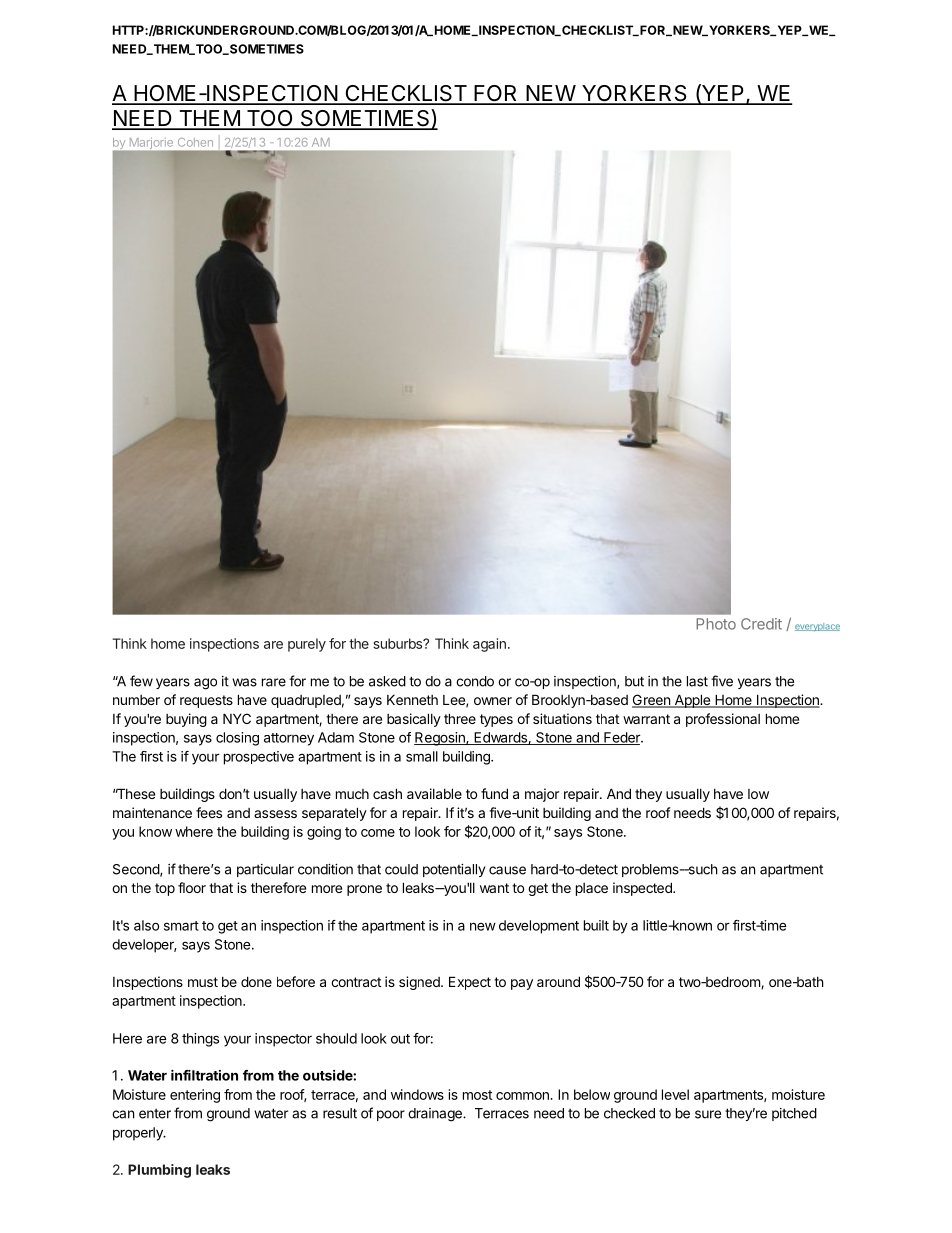 This screenshot has width=952, height=1233. Describe the element at coordinates (716, 624) in the screenshot. I see `Photo` at that location.
